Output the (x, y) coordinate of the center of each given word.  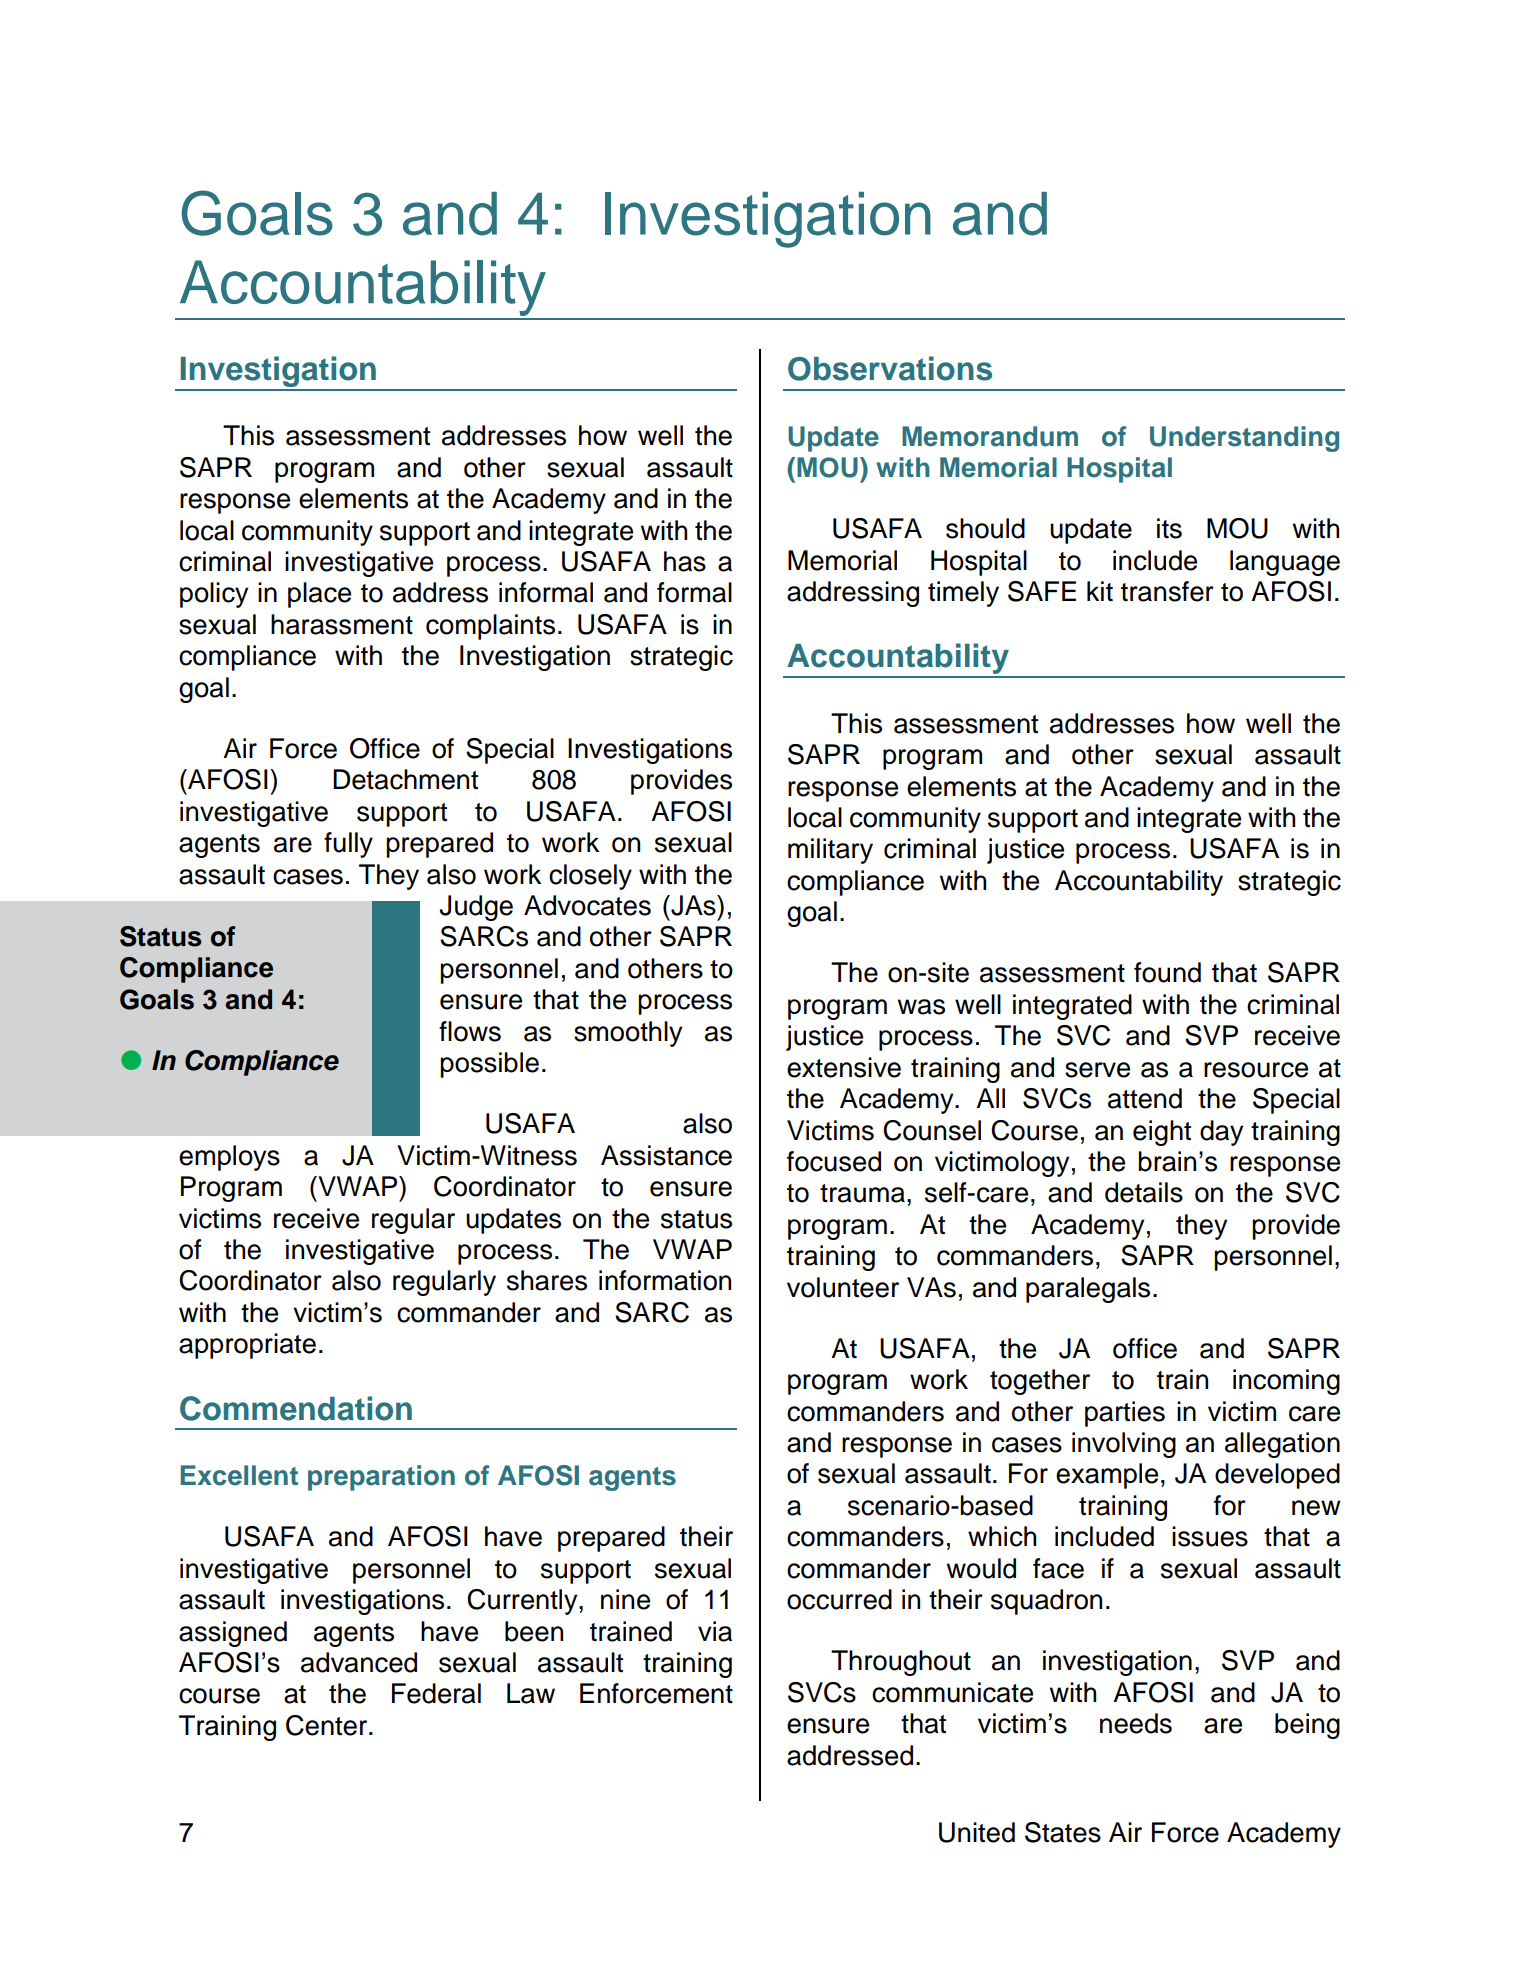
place (319, 595)
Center (328, 1725)
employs (229, 1158)
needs (1136, 1723)
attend (1145, 1098)
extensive (844, 1067)
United (977, 1832)
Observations (890, 368)
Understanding (1244, 439)
